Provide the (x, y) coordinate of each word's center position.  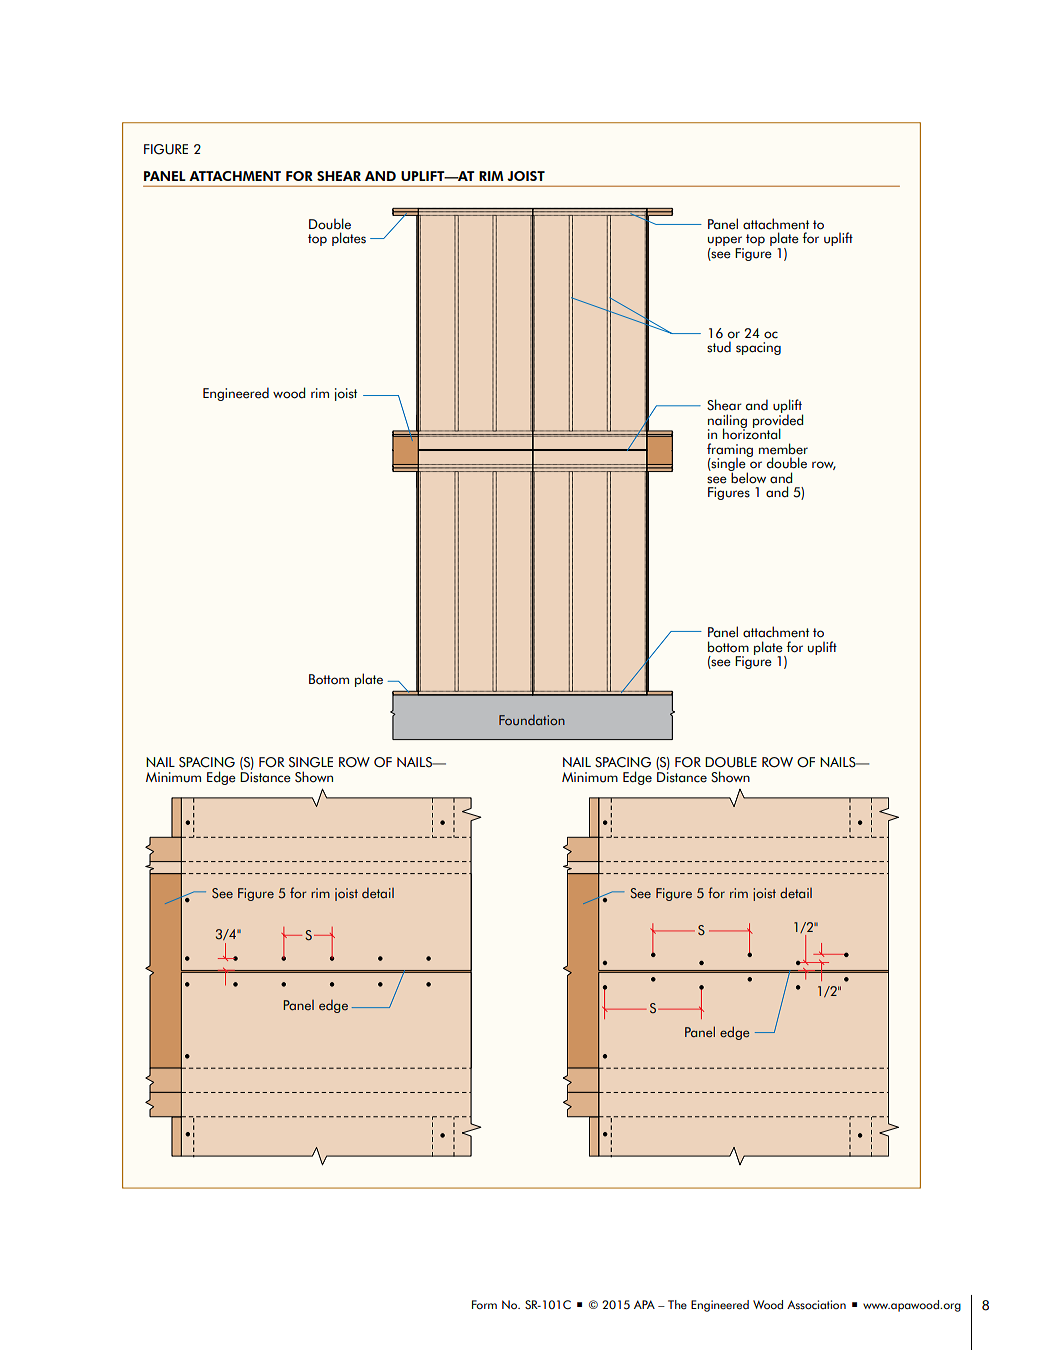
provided (778, 421)
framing (730, 451)
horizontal (752, 433)
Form (484, 1304)
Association (816, 1305)
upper (726, 242)
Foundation (532, 720)
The (677, 1304)
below (748, 477)
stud (719, 347)
